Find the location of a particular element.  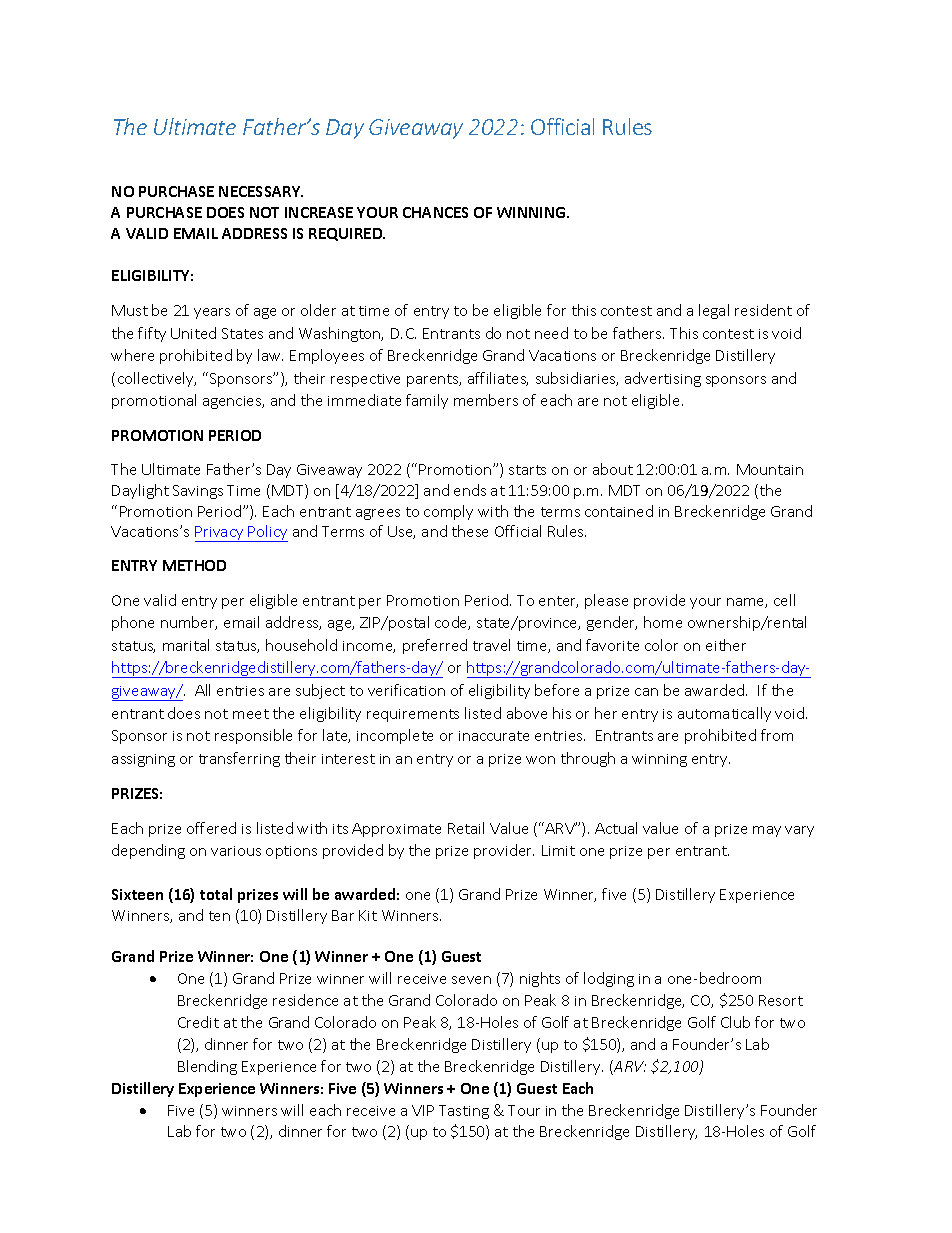

comply is located at coordinates (448, 512).
